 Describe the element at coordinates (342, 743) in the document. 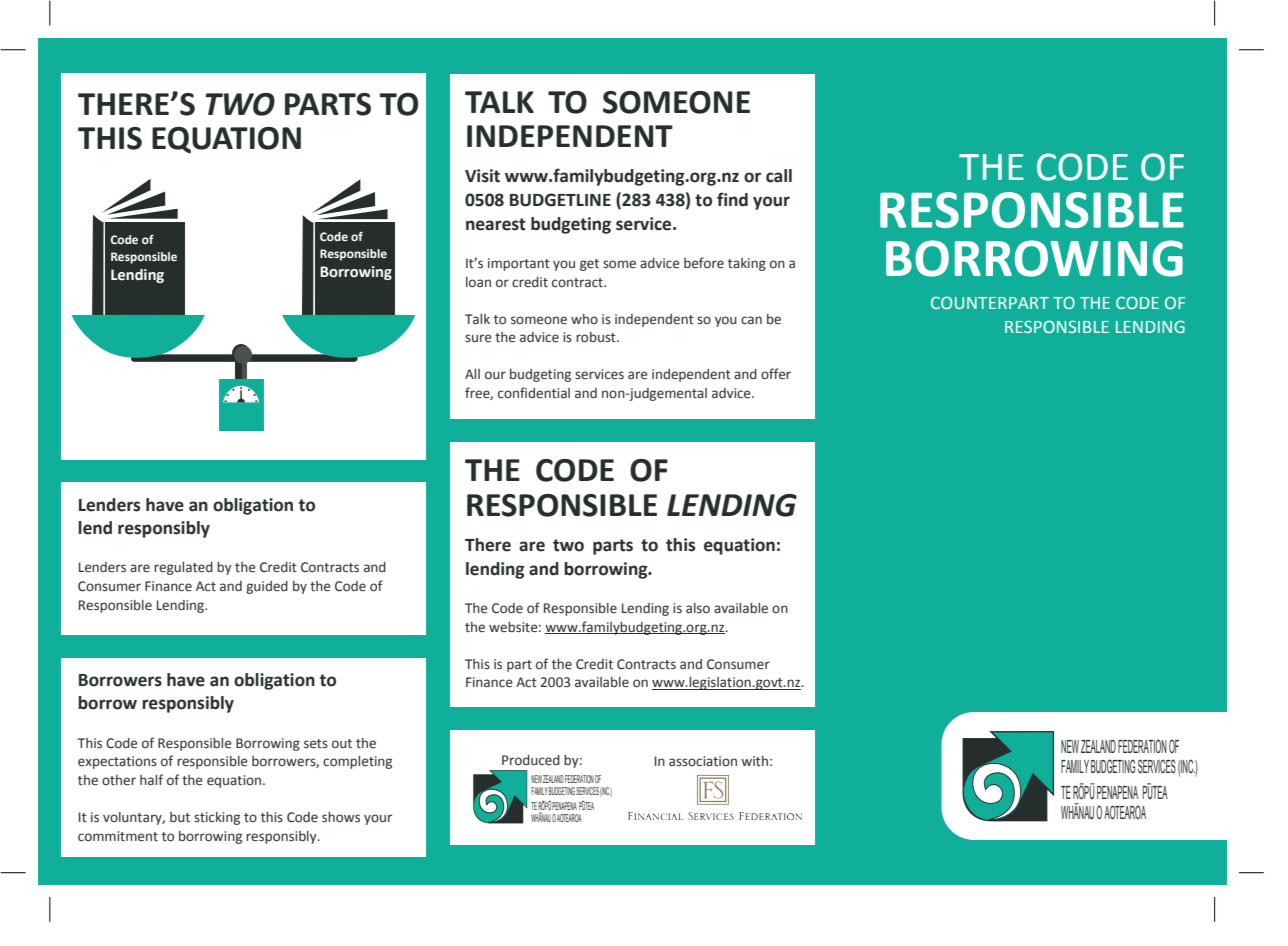

I see `out` at that location.
